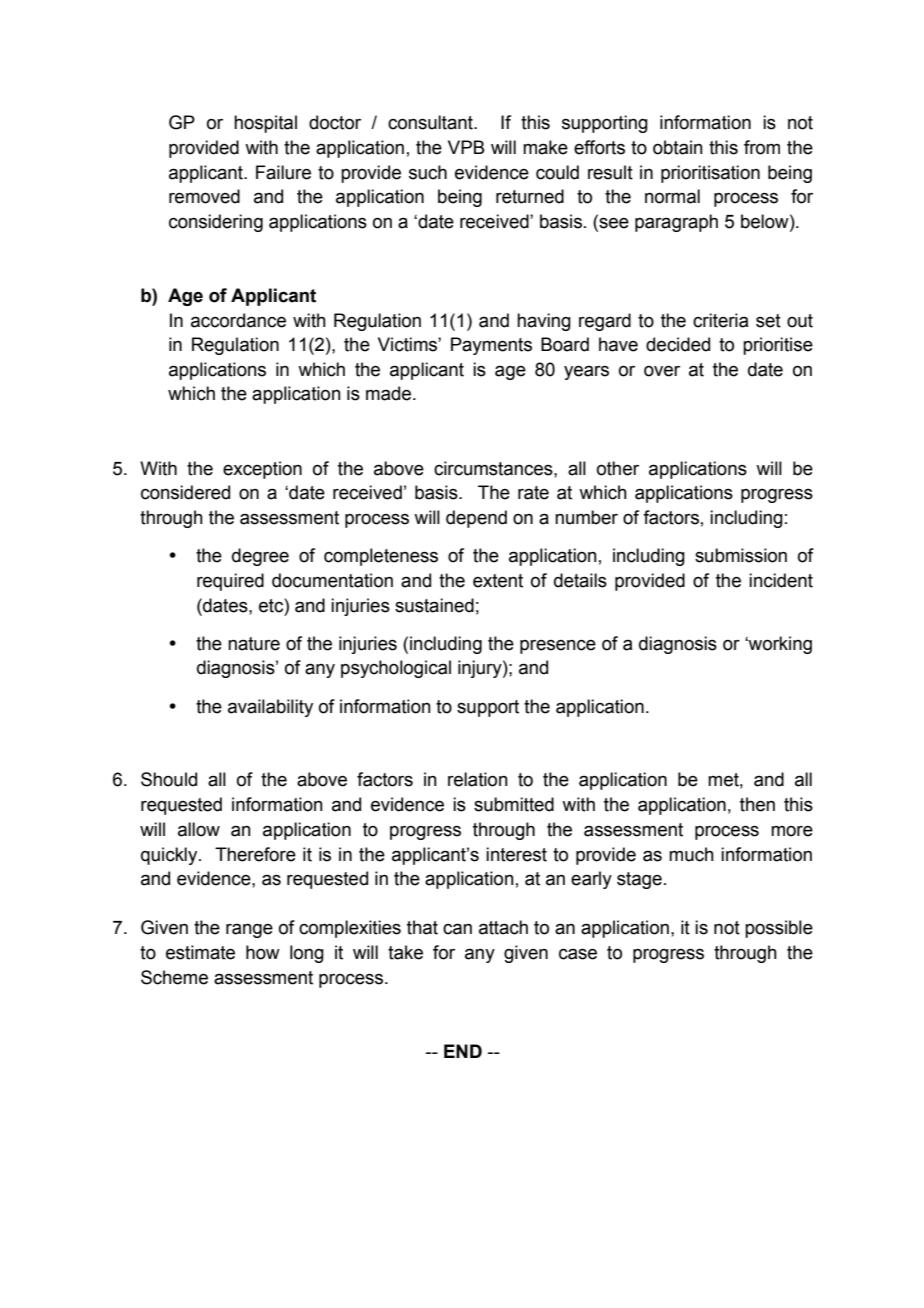 The height and width of the image is (1308, 924). What do you see at coordinates (476, 519) in the image?
I see `depend` at bounding box center [476, 519].
